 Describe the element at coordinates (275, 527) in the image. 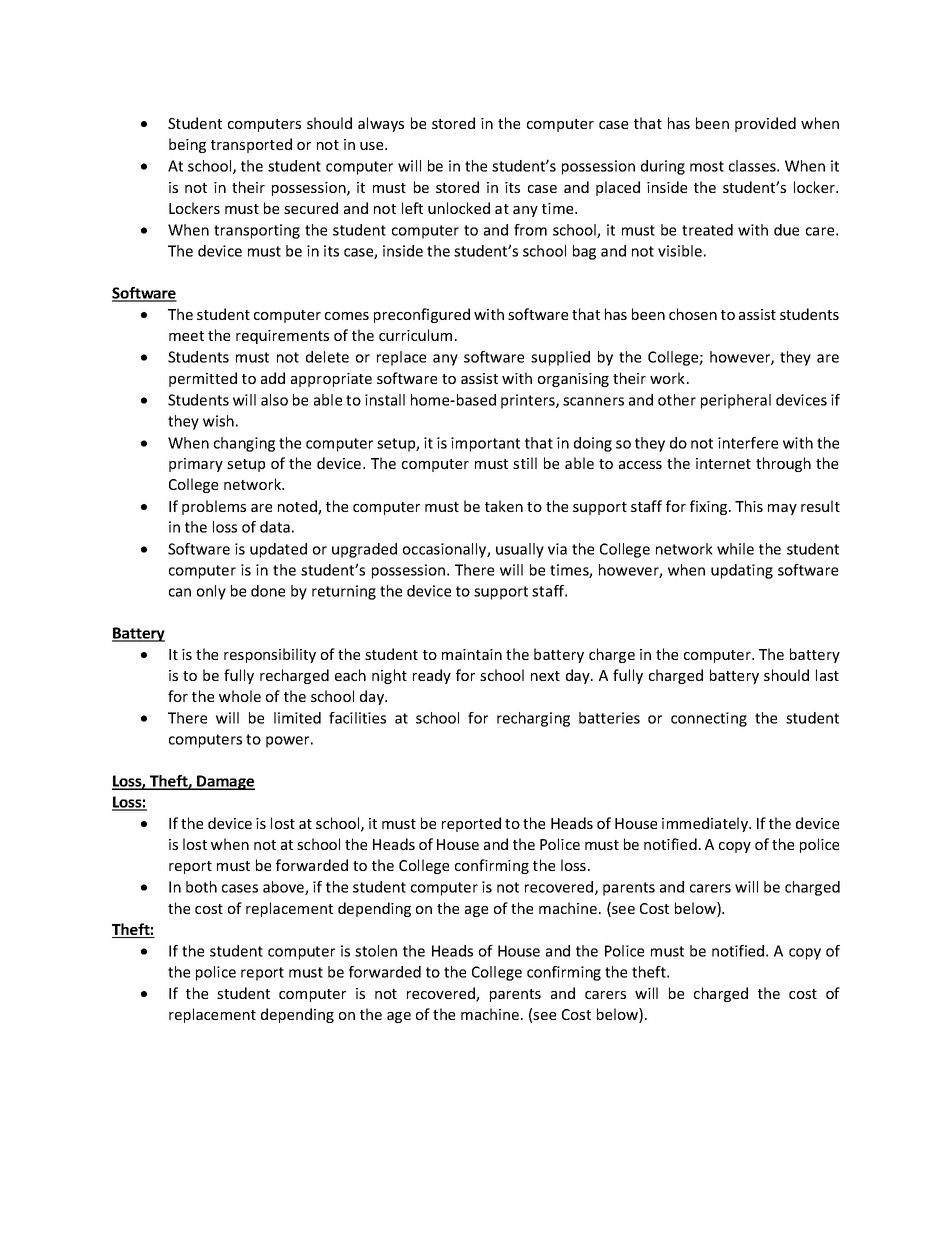

I see `data` at that location.
